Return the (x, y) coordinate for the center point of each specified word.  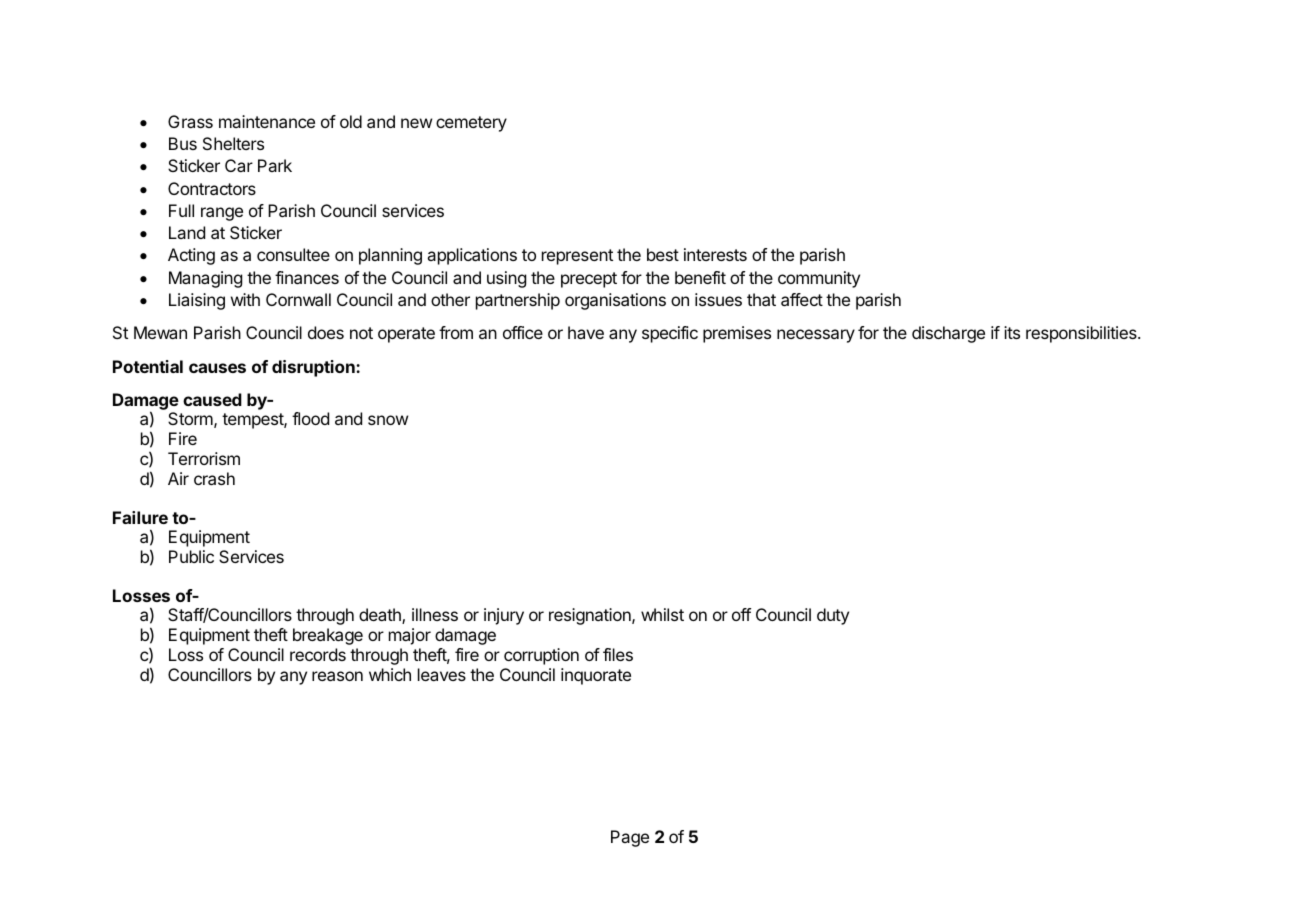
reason (337, 676)
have (586, 332)
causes (217, 368)
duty (833, 616)
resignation (591, 616)
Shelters (233, 143)
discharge (948, 334)
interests (715, 254)
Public (191, 556)
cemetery (471, 124)
